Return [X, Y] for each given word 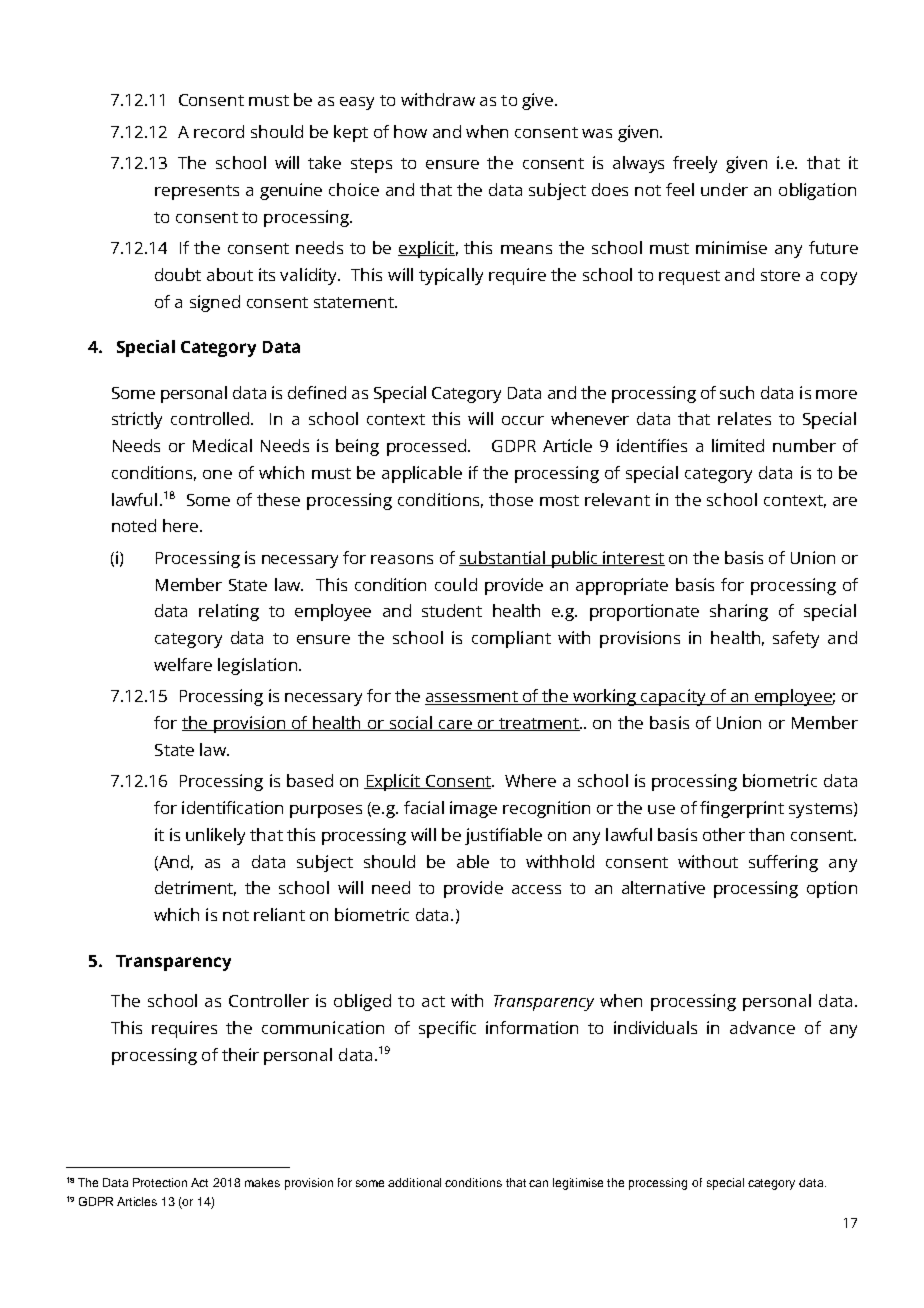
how [410, 131]
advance [762, 1027]
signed [215, 303]
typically [451, 276]
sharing [739, 612]
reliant [279, 914]
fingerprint [742, 809]
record [219, 131]
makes [262, 1182]
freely [695, 164]
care [455, 725]
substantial [503, 558]
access [536, 889]
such [737, 392]
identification [232, 807]
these [278, 499]
